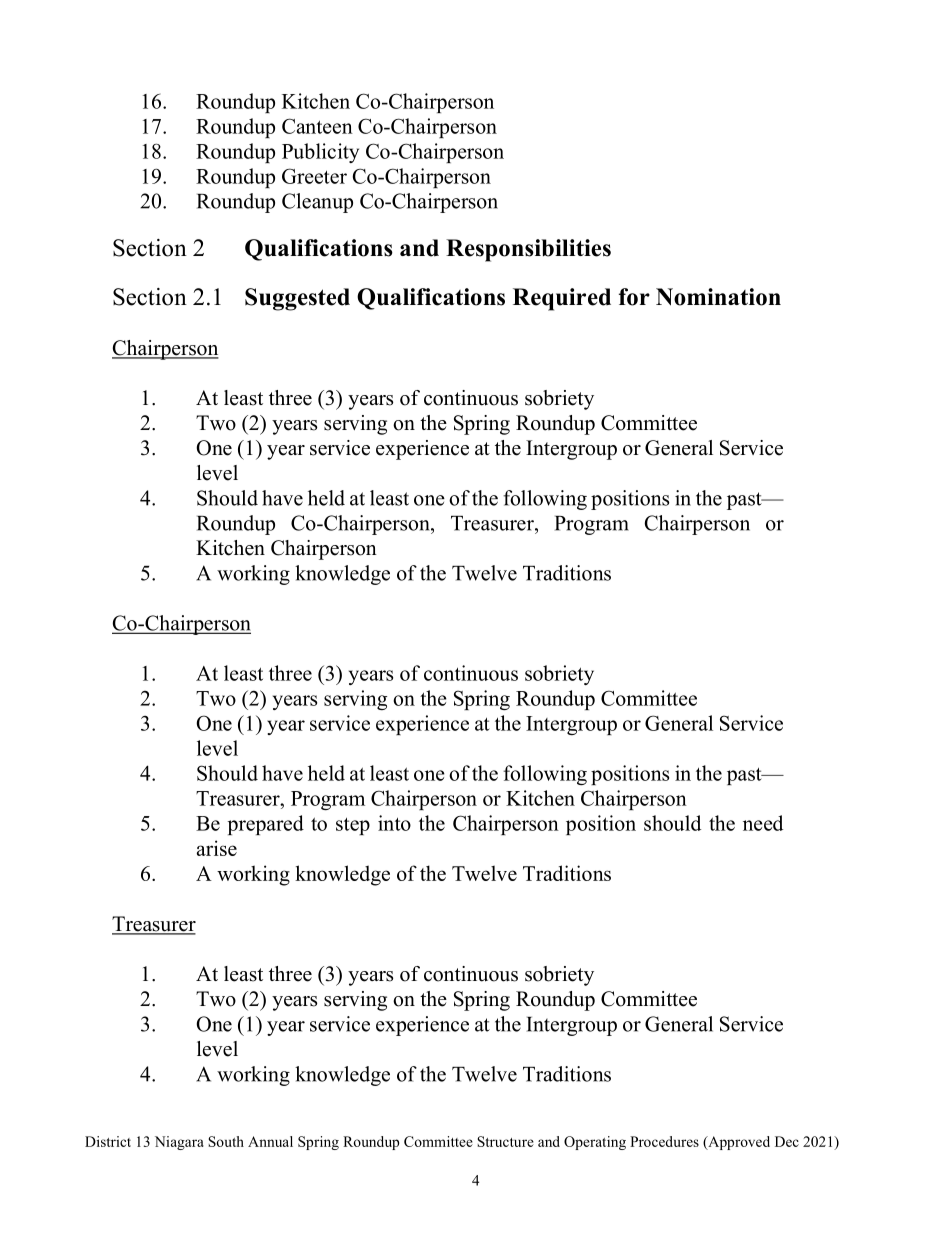  What do you see at coordinates (634, 297) in the image?
I see `for` at bounding box center [634, 297].
